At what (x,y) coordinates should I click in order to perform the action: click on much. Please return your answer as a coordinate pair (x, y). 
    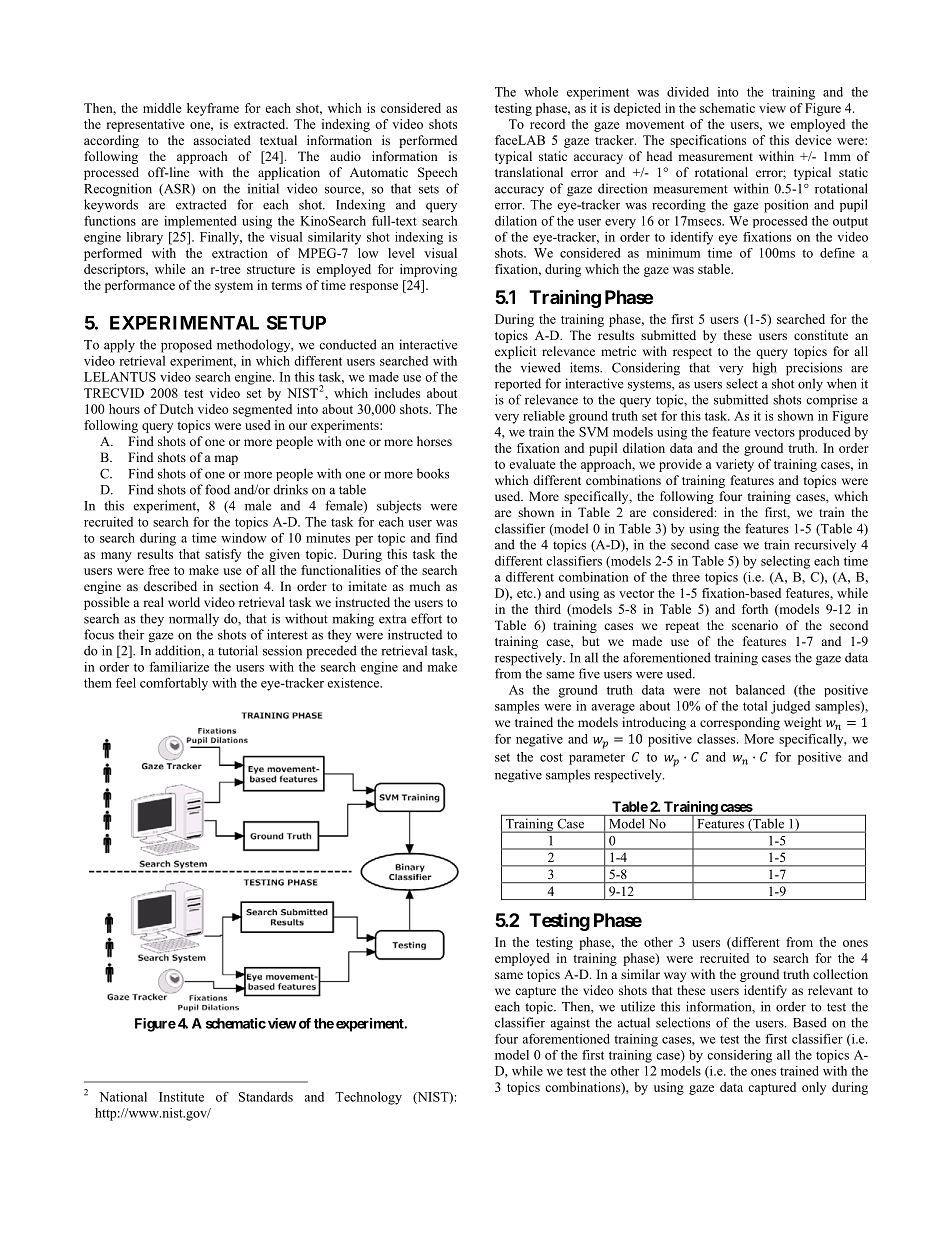
    Looking at the image, I should click on (424, 586).
